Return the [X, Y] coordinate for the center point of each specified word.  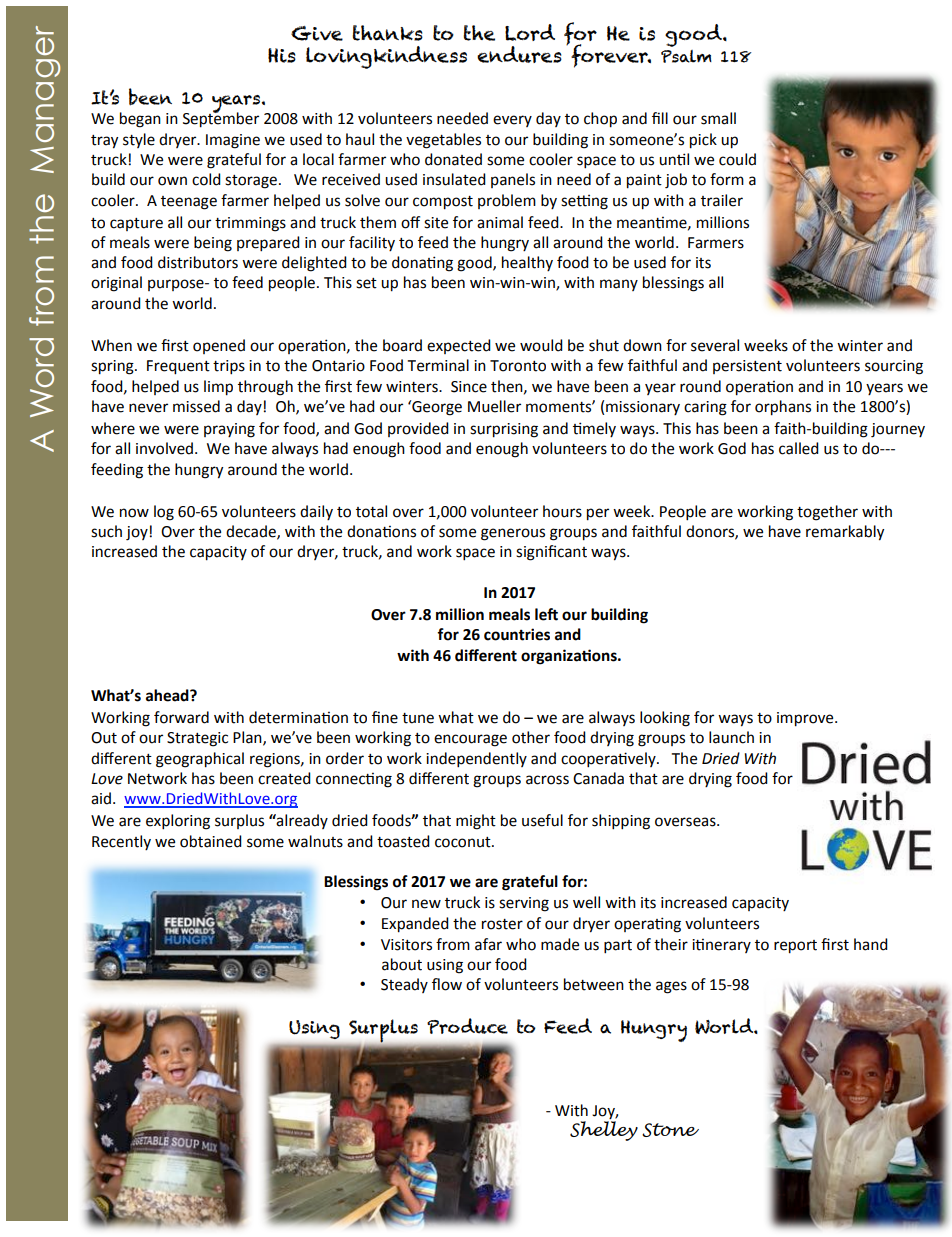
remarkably [845, 533]
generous [513, 534]
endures [519, 54]
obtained [211, 841]
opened [219, 346]
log [164, 513]
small [718, 118]
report [795, 947]
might [476, 822]
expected [459, 346]
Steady [404, 985]
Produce [467, 1026]
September [221, 119]
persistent [747, 367]
